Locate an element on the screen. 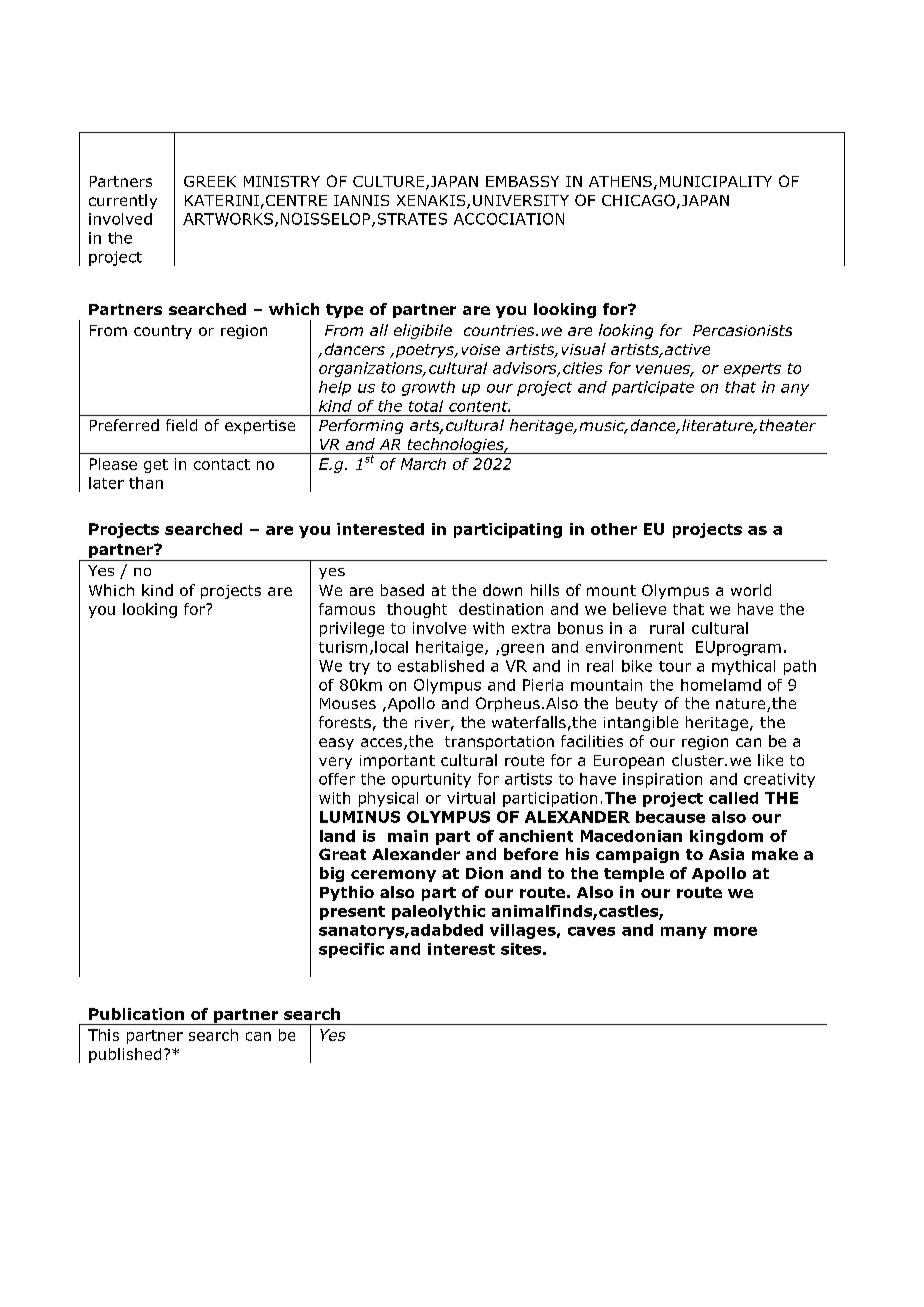  Publication is located at coordinates (136, 1014).
